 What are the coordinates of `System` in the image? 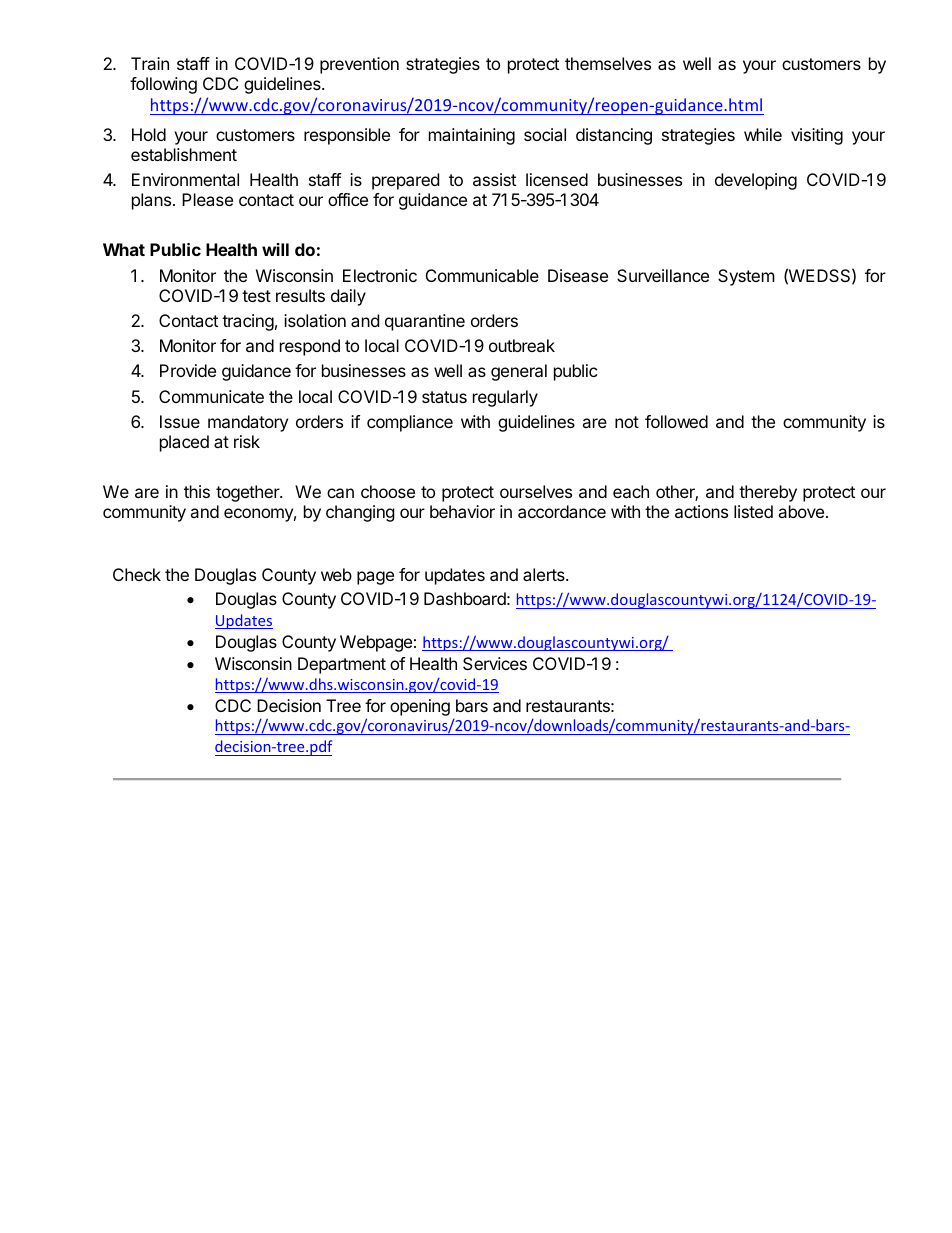 It's located at (746, 277).
